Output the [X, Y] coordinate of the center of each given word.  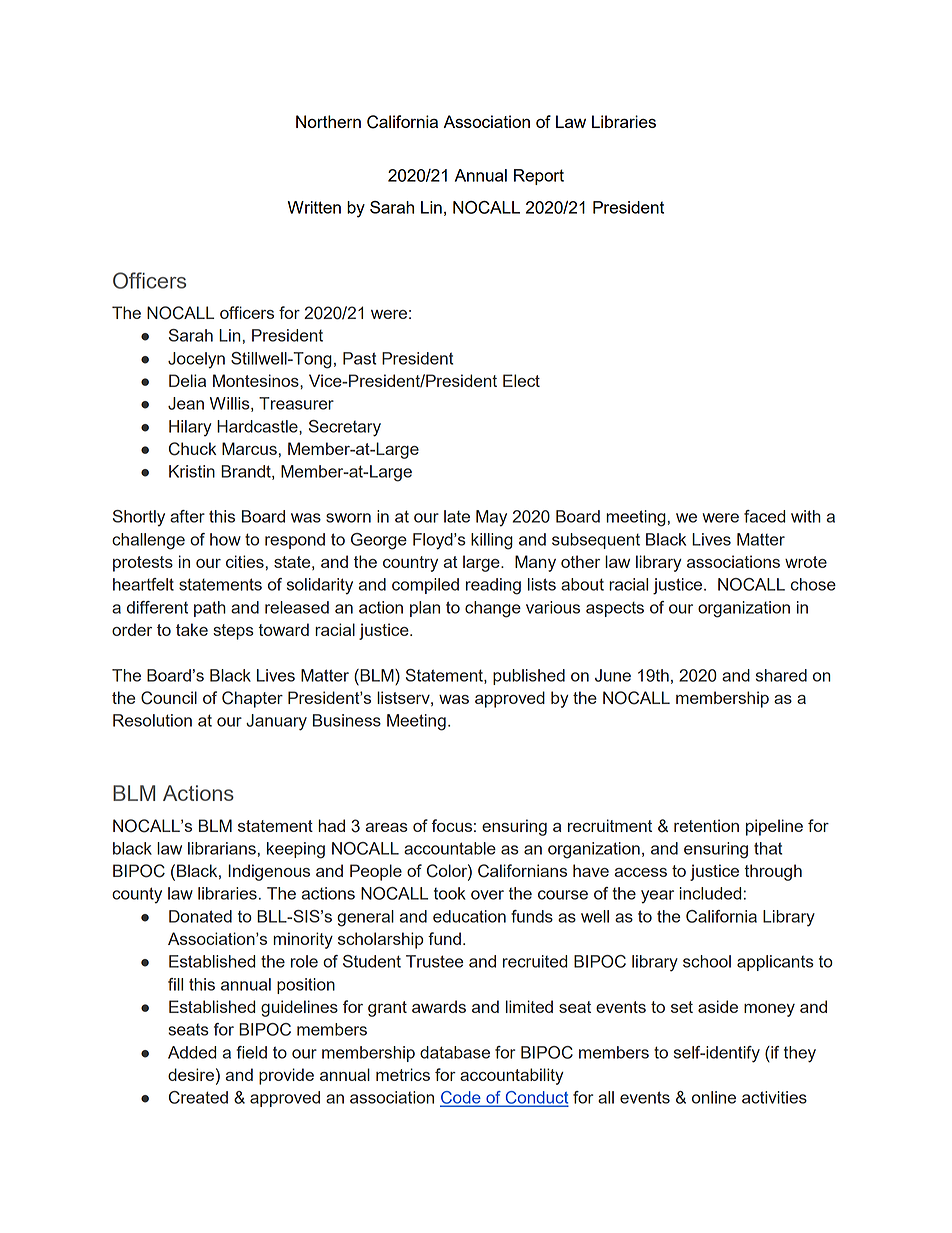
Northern [328, 121]
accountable [450, 848]
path [210, 609]
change [493, 609]
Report [539, 177]
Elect [521, 380]
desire [191, 1074]
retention [706, 825]
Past [359, 358]
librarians [222, 848]
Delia [187, 380]
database [455, 1052]
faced [764, 516]
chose [813, 584]
